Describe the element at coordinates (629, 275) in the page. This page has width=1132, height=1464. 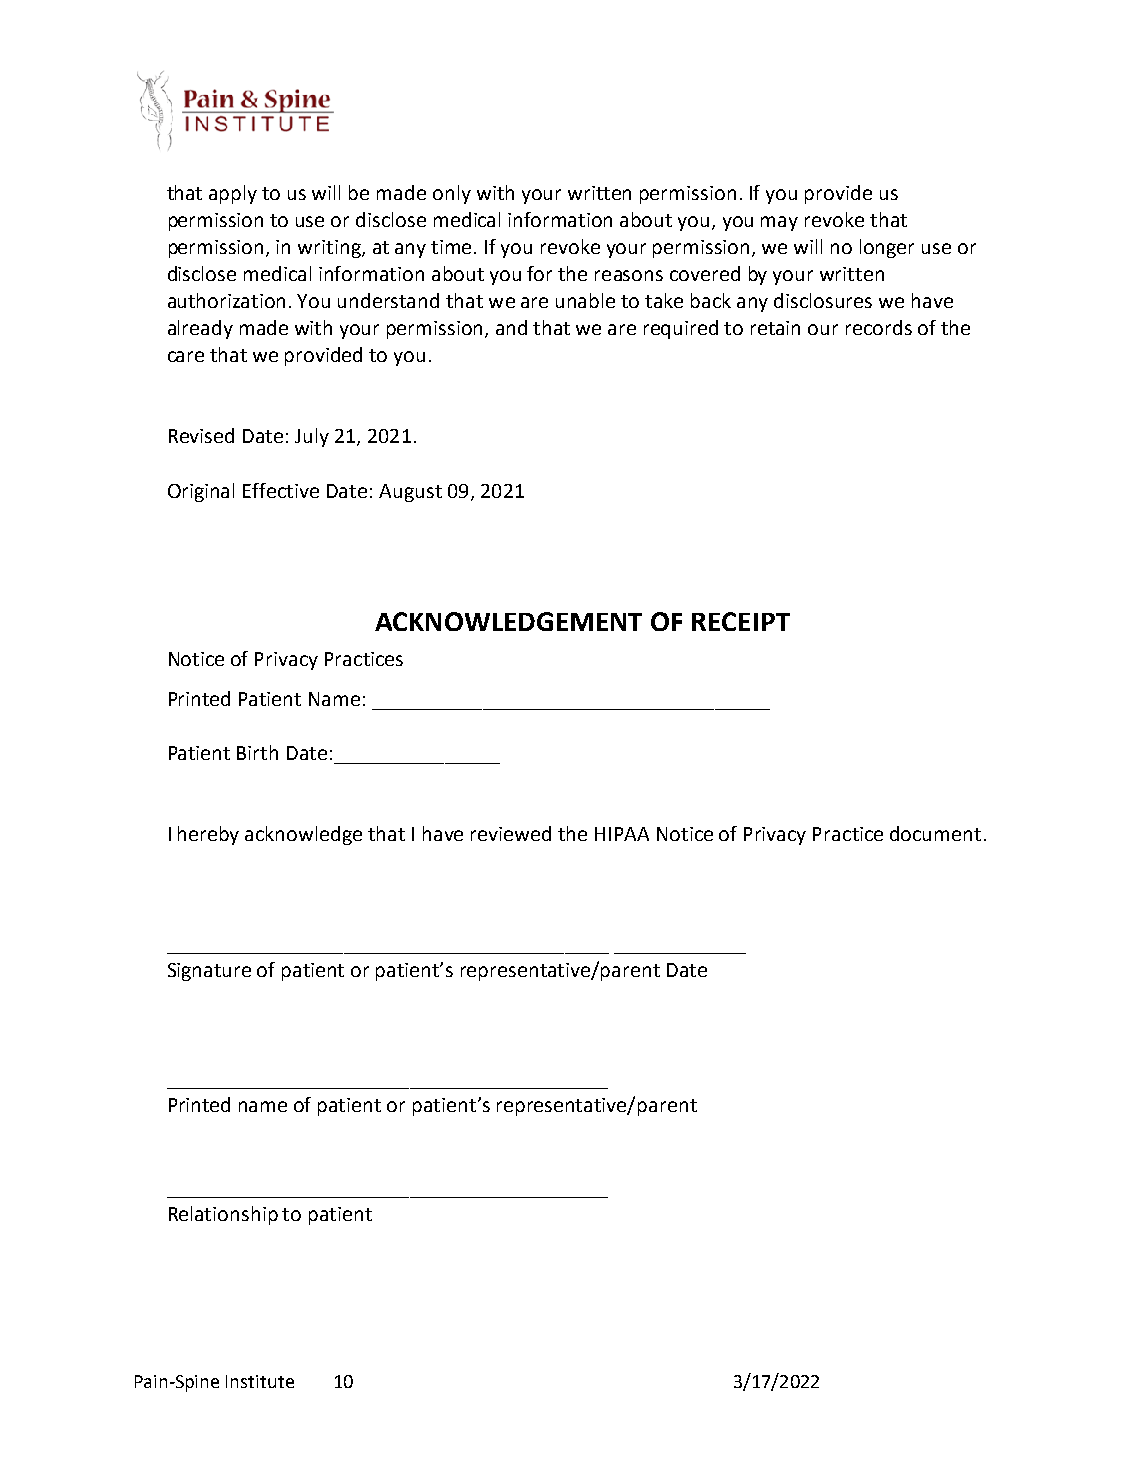
I see `reasons` at that location.
